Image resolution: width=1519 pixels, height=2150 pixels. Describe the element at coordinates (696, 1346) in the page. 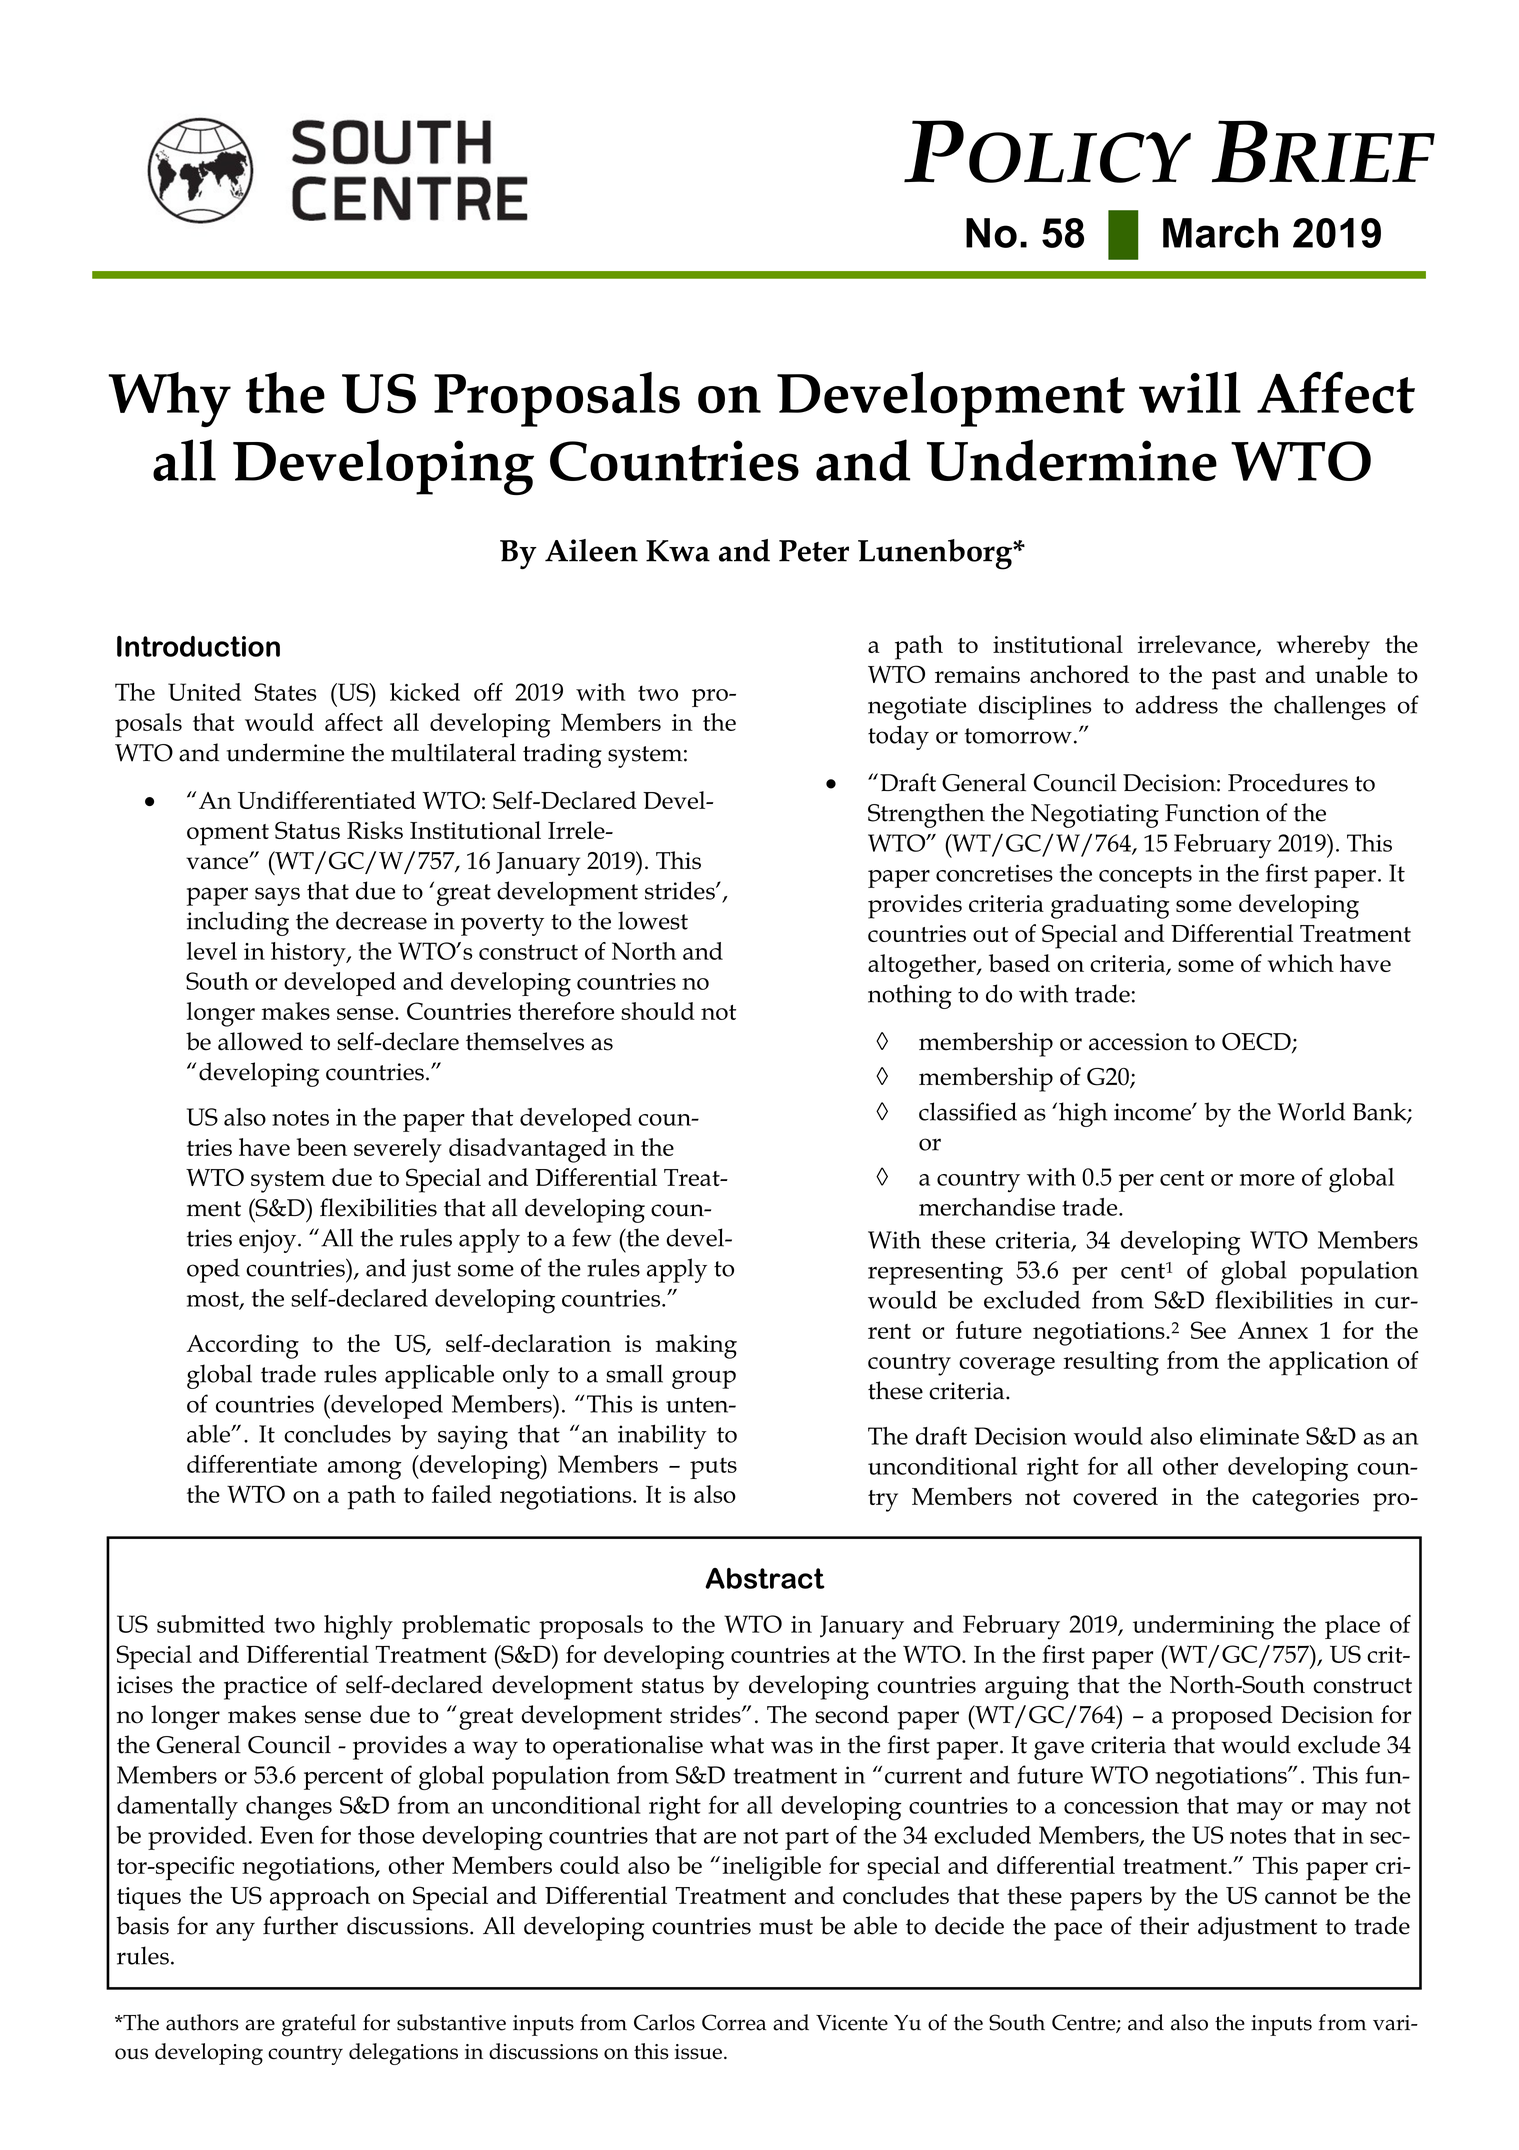

I see `making` at that location.
